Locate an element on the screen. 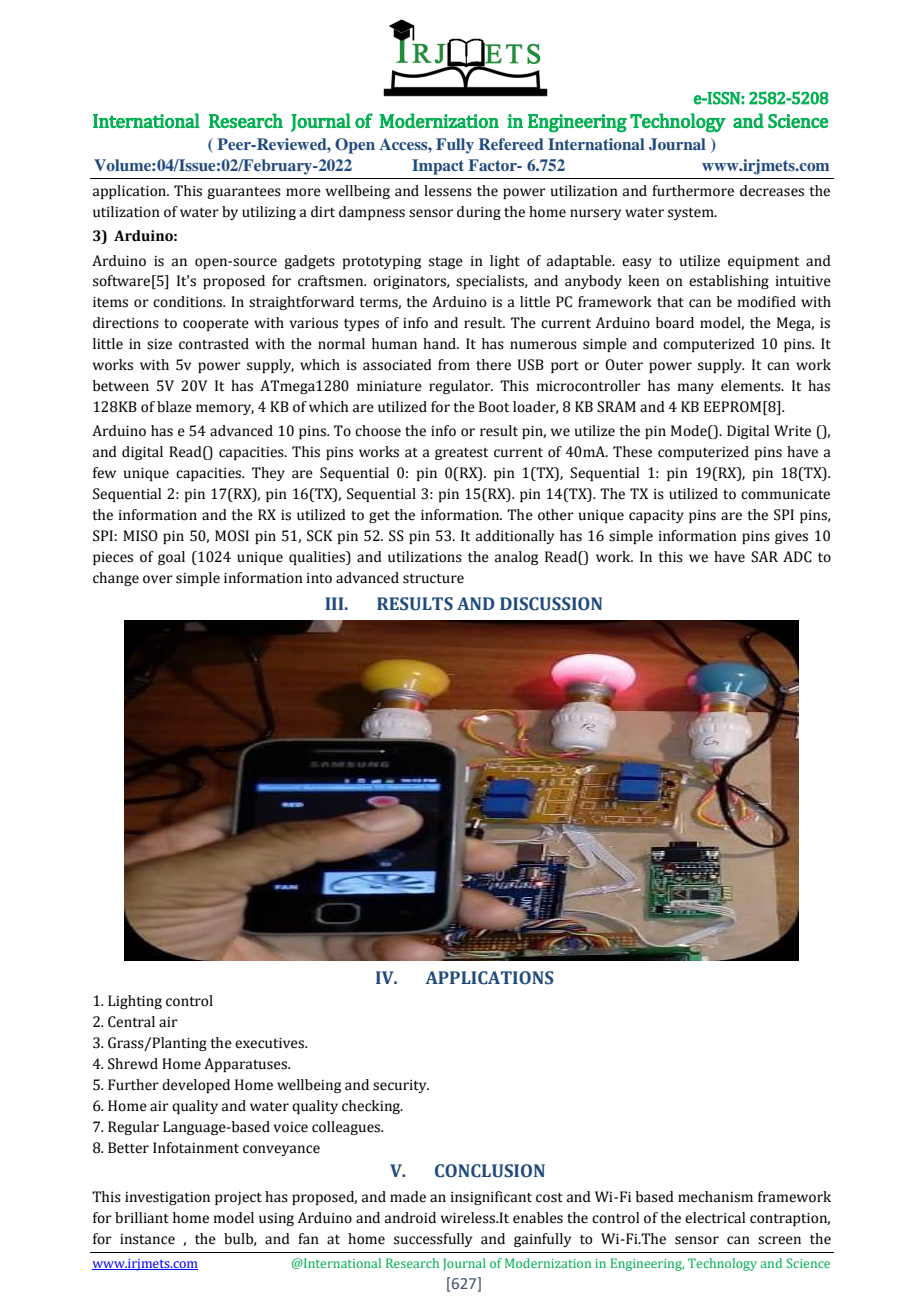 The width and height of the screenshot is (924, 1308). system is located at coordinates (692, 214).
